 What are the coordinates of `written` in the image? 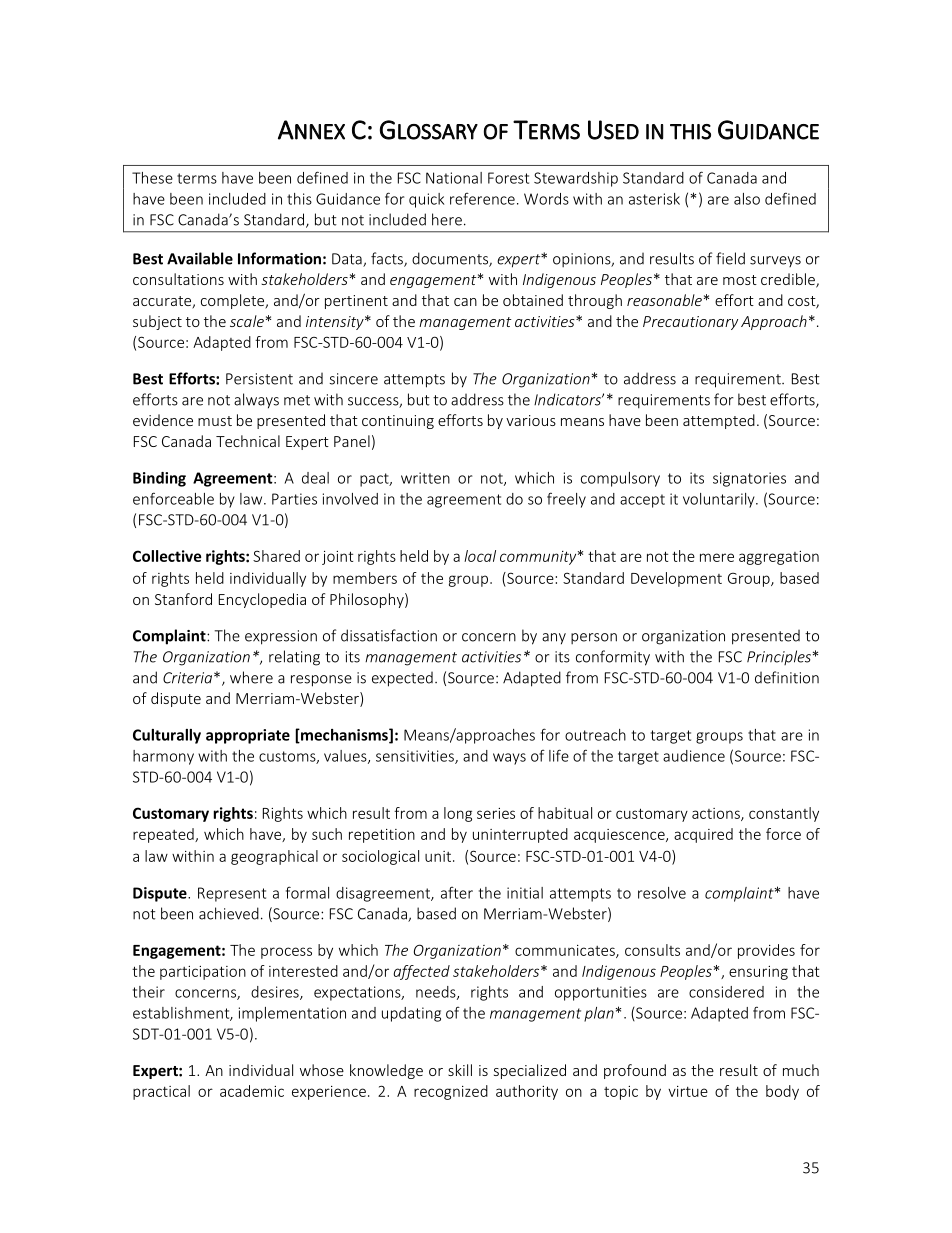 It's located at (425, 478).
